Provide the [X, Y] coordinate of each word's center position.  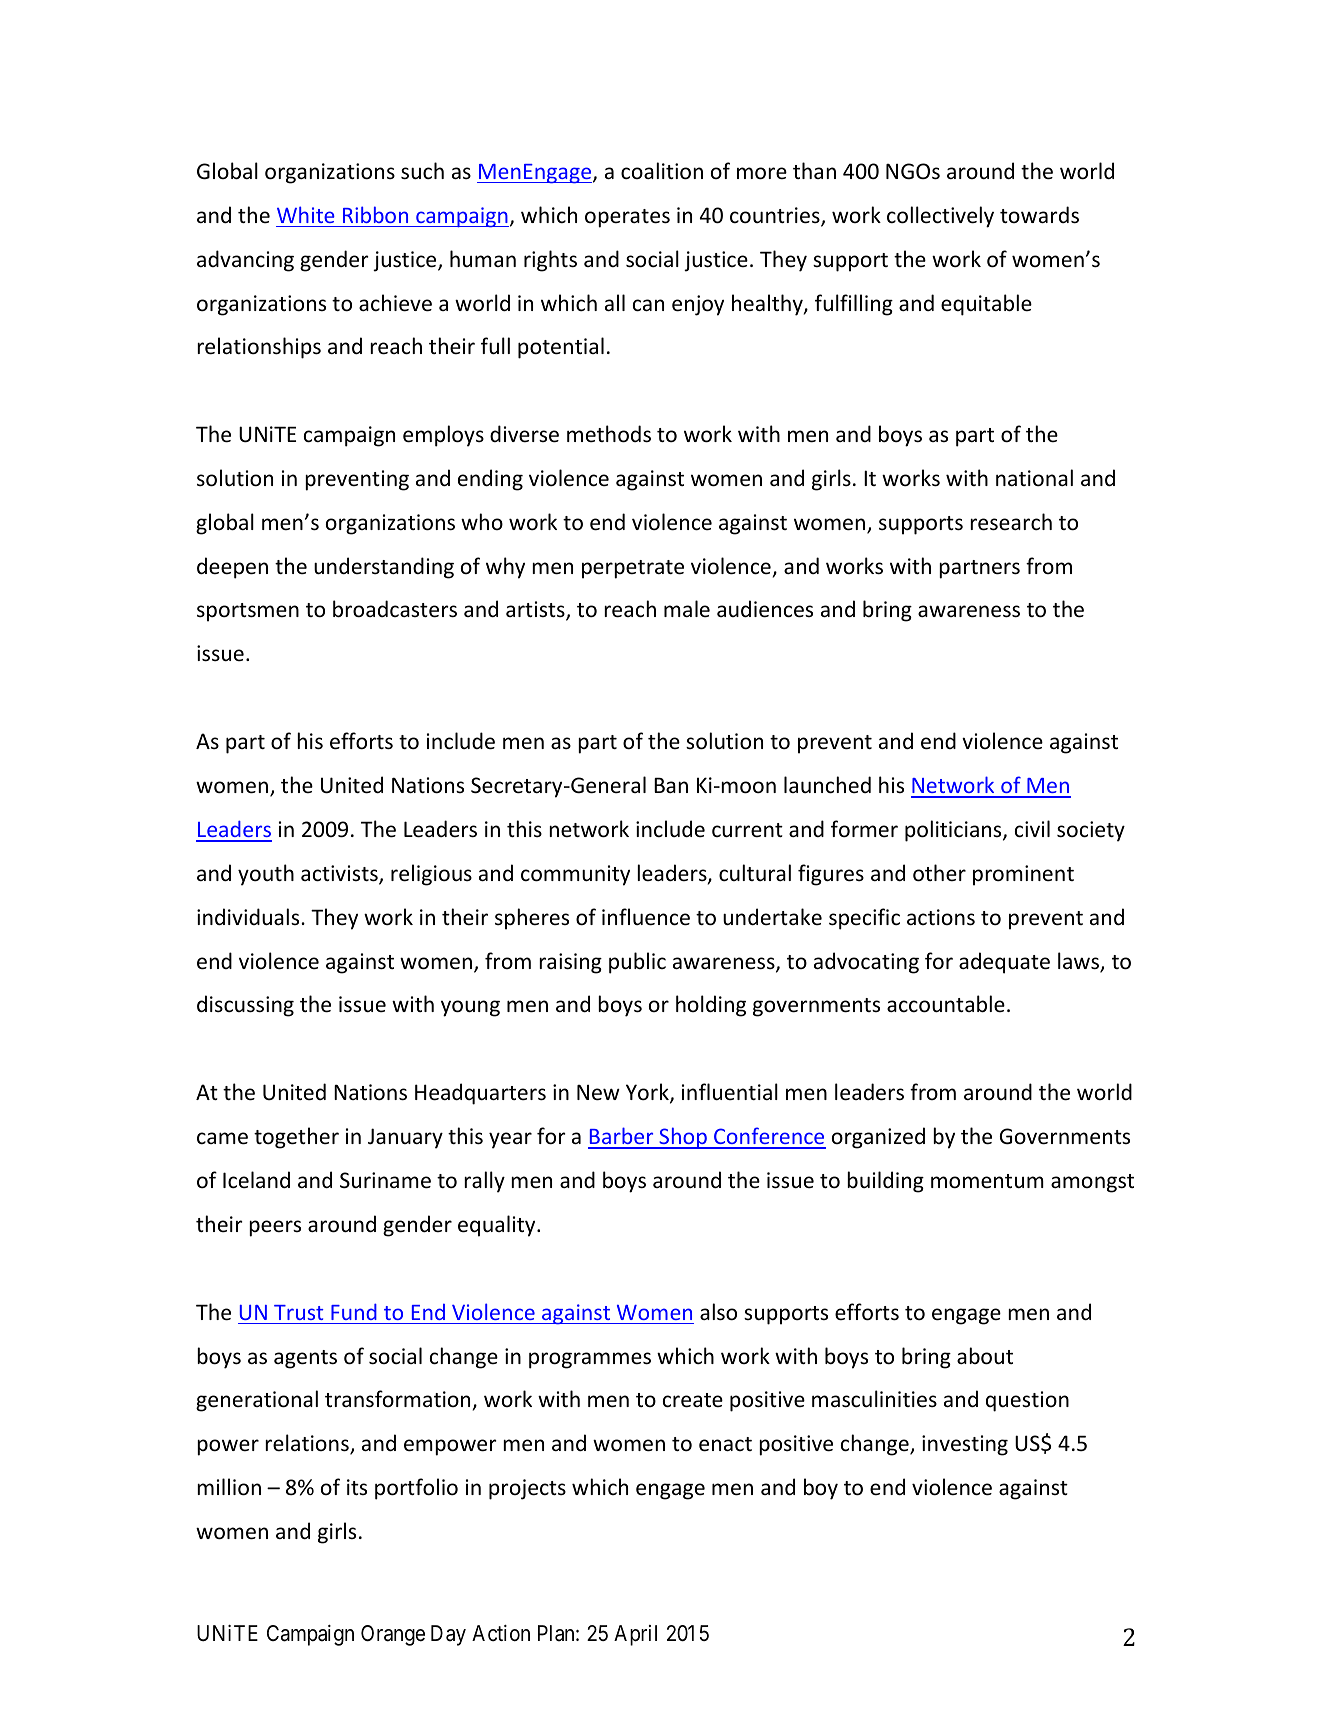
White [306, 214]
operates [627, 218]
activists [340, 874]
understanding [384, 568]
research [1011, 522]
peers [275, 1228]
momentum [987, 1181]
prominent [1023, 875]
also [718, 1312]
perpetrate [633, 569]
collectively [940, 217]
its [357, 1487]
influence [646, 917]
